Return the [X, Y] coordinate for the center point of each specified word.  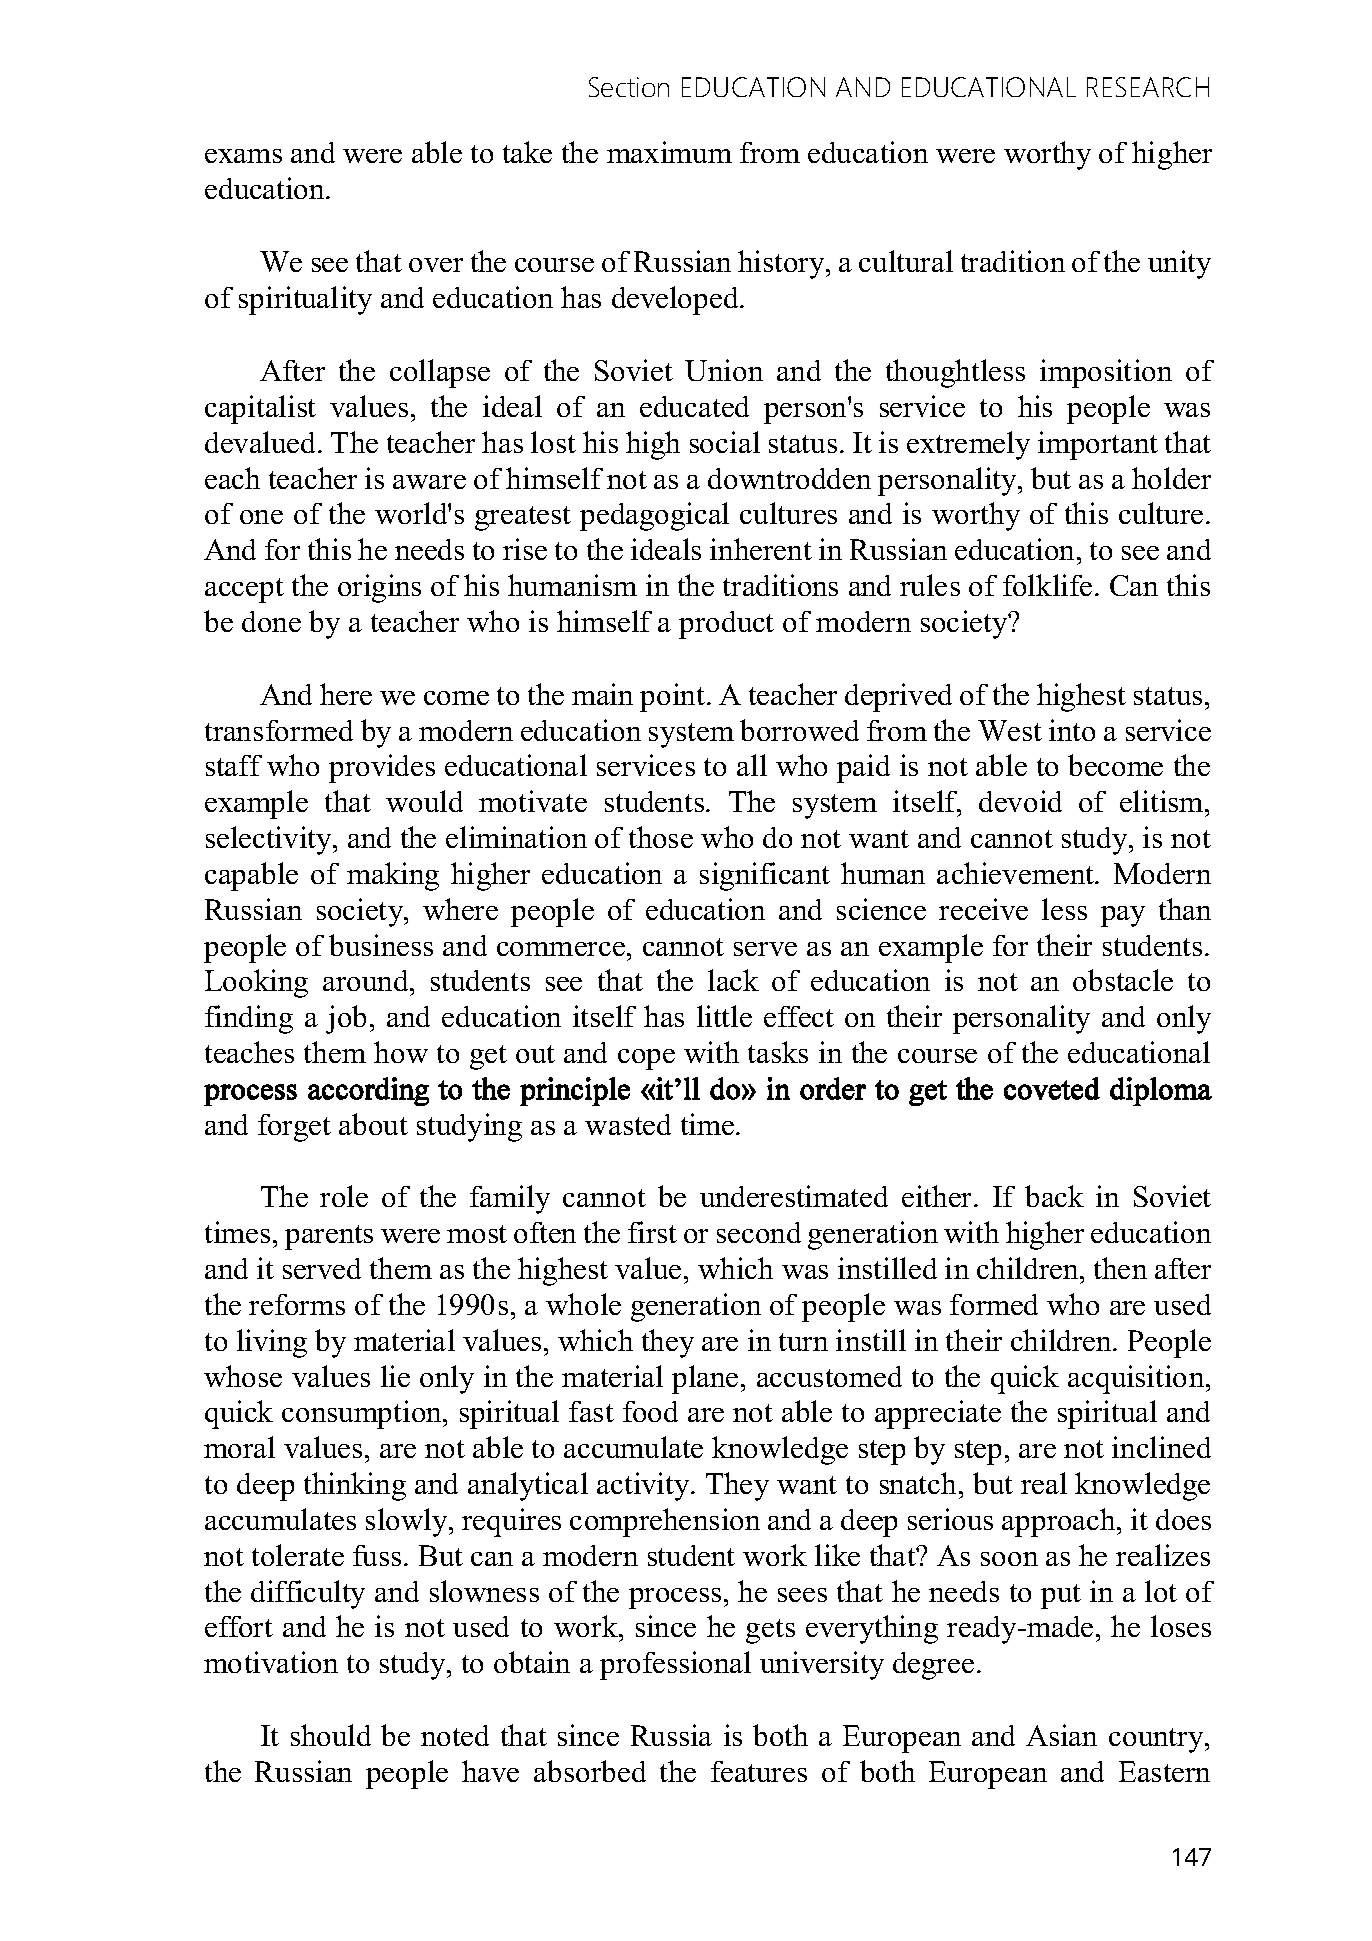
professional [675, 1665]
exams [243, 156]
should [331, 1735]
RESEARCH [1148, 87]
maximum [669, 152]
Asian [1061, 1735]
